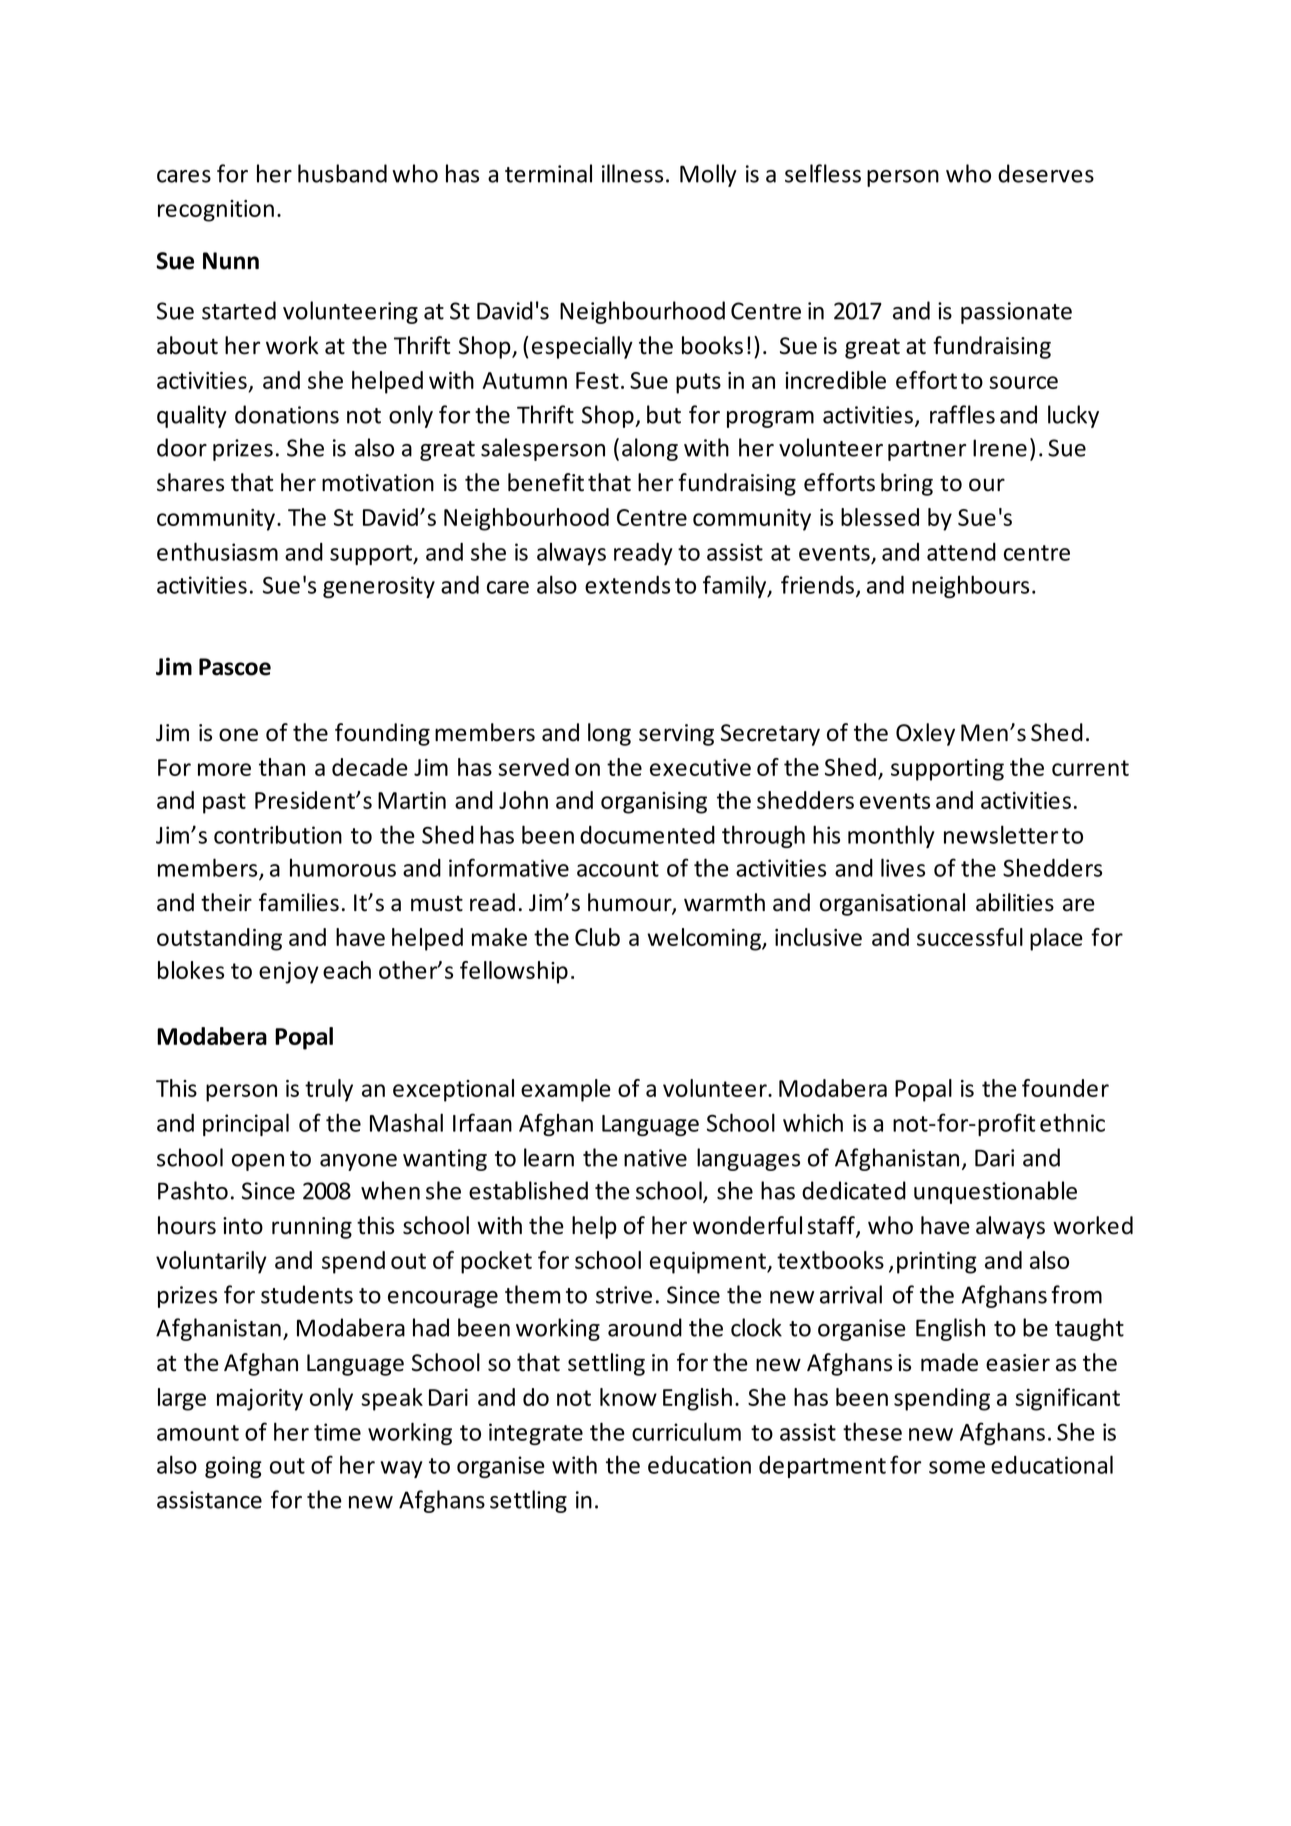 This screenshot has height=1826, width=1291. I want to click on illness, so click(632, 173).
